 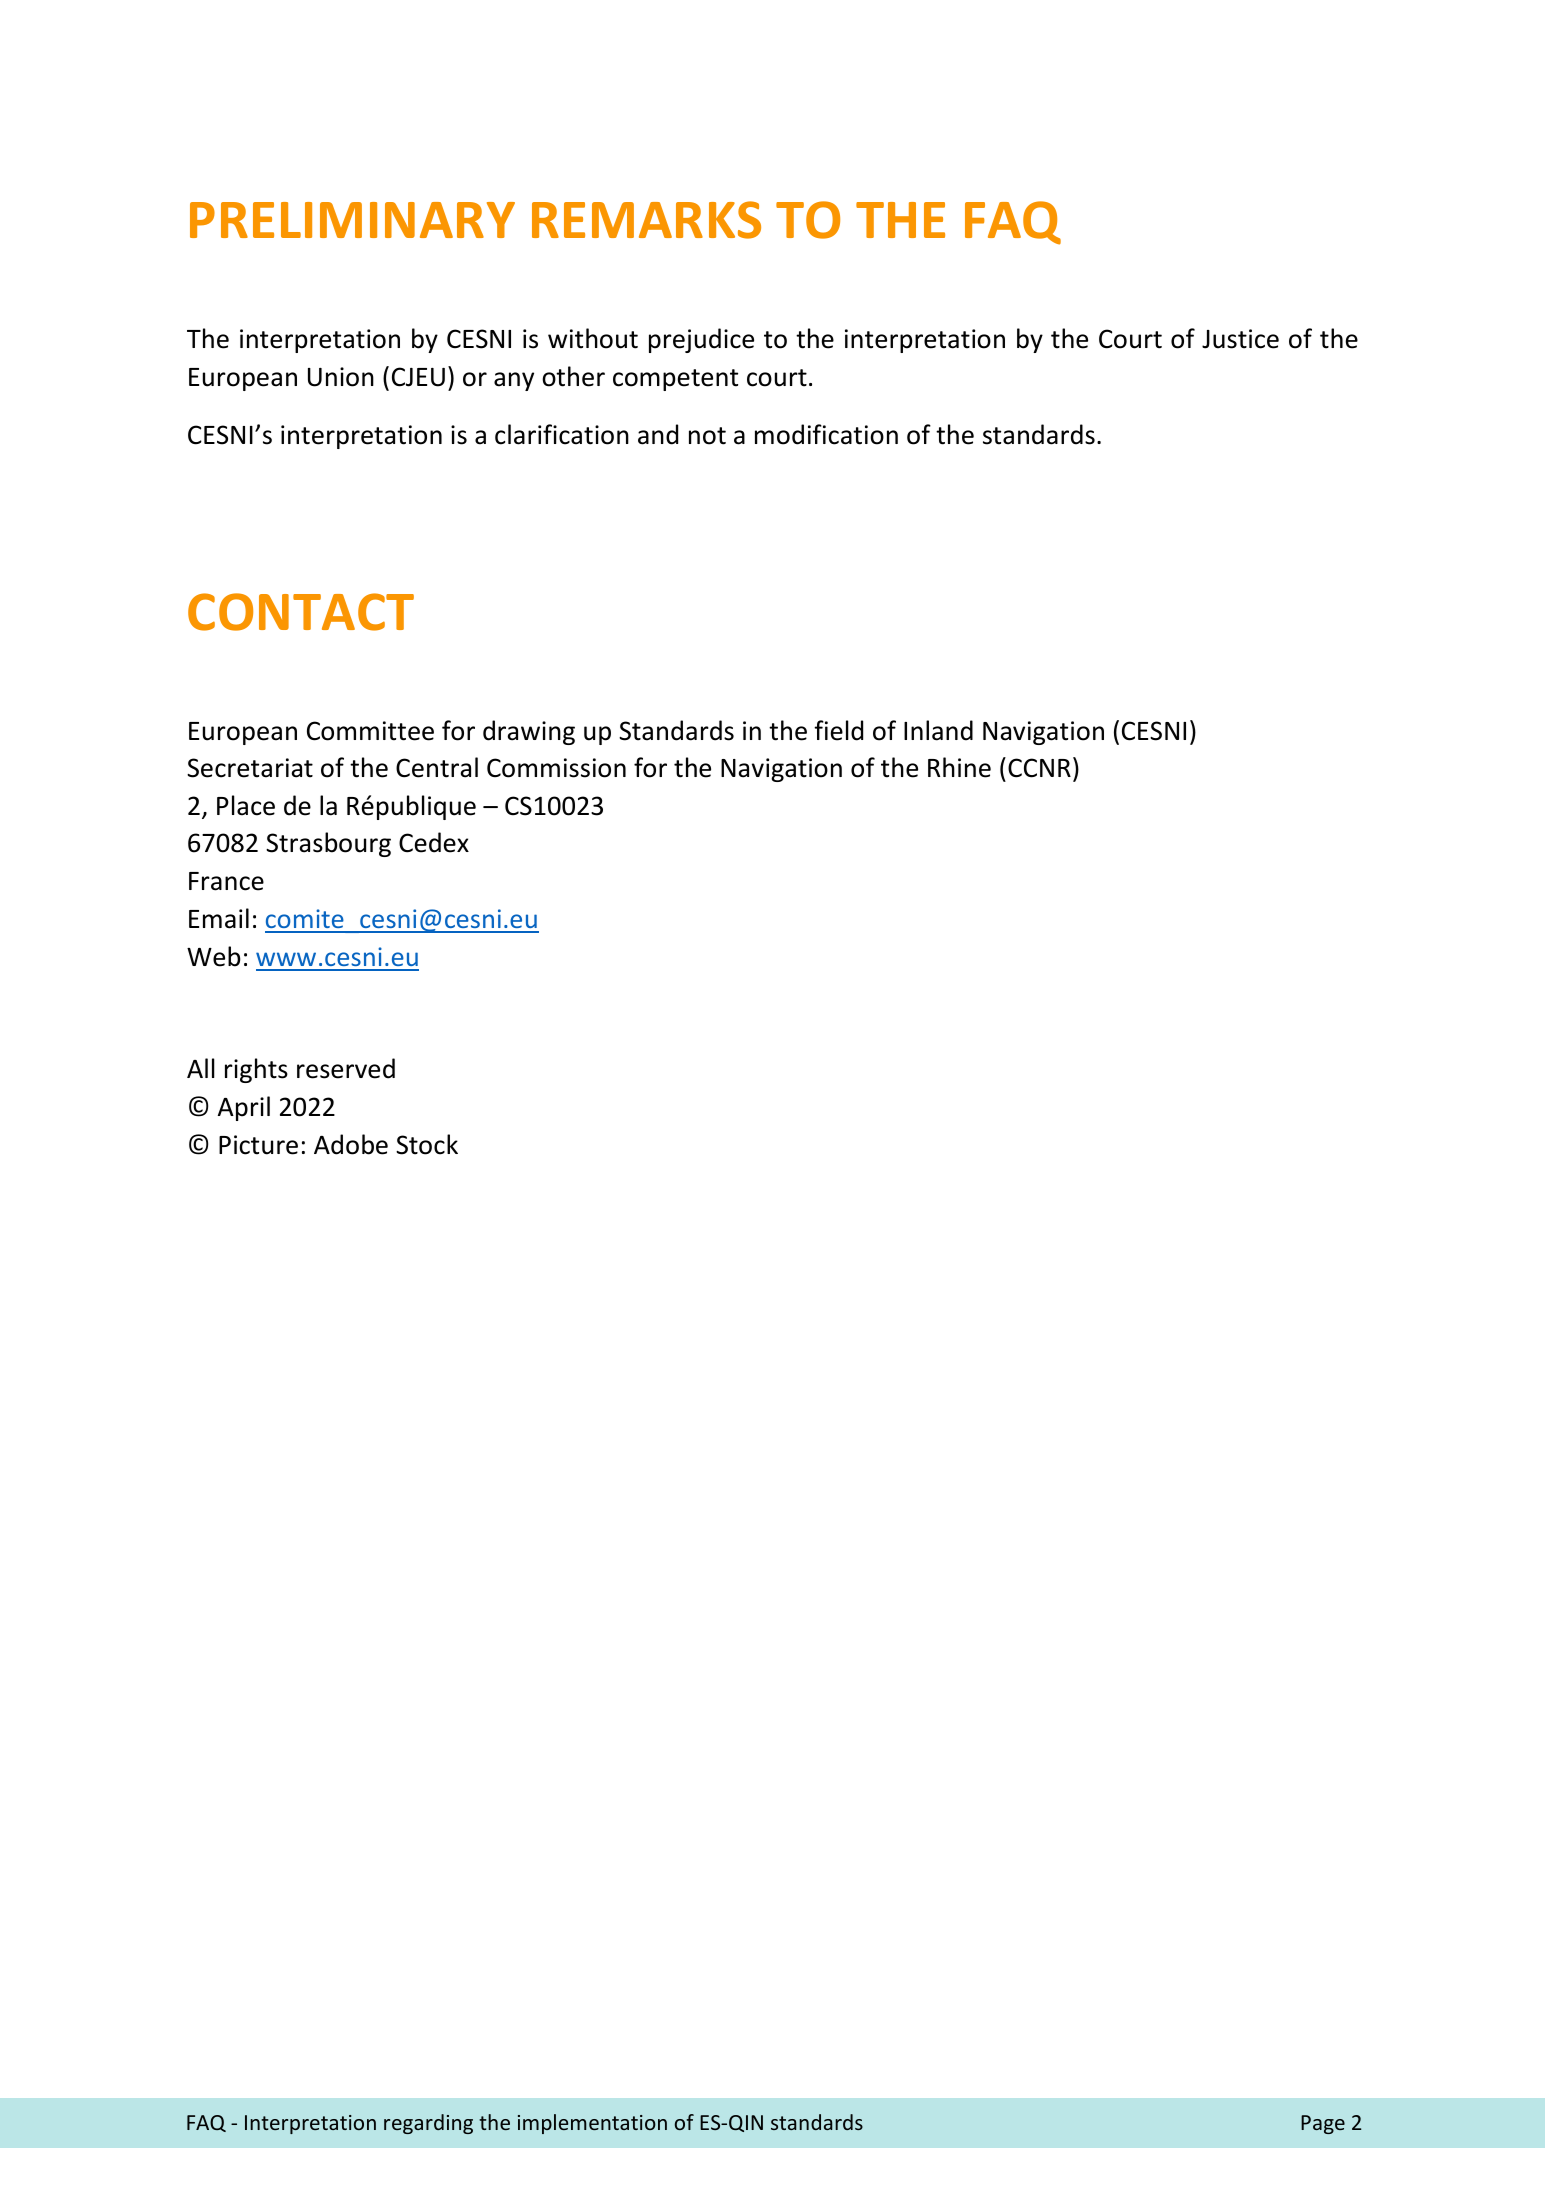 What do you see at coordinates (427, 1144) in the image?
I see `Stock` at bounding box center [427, 1144].
